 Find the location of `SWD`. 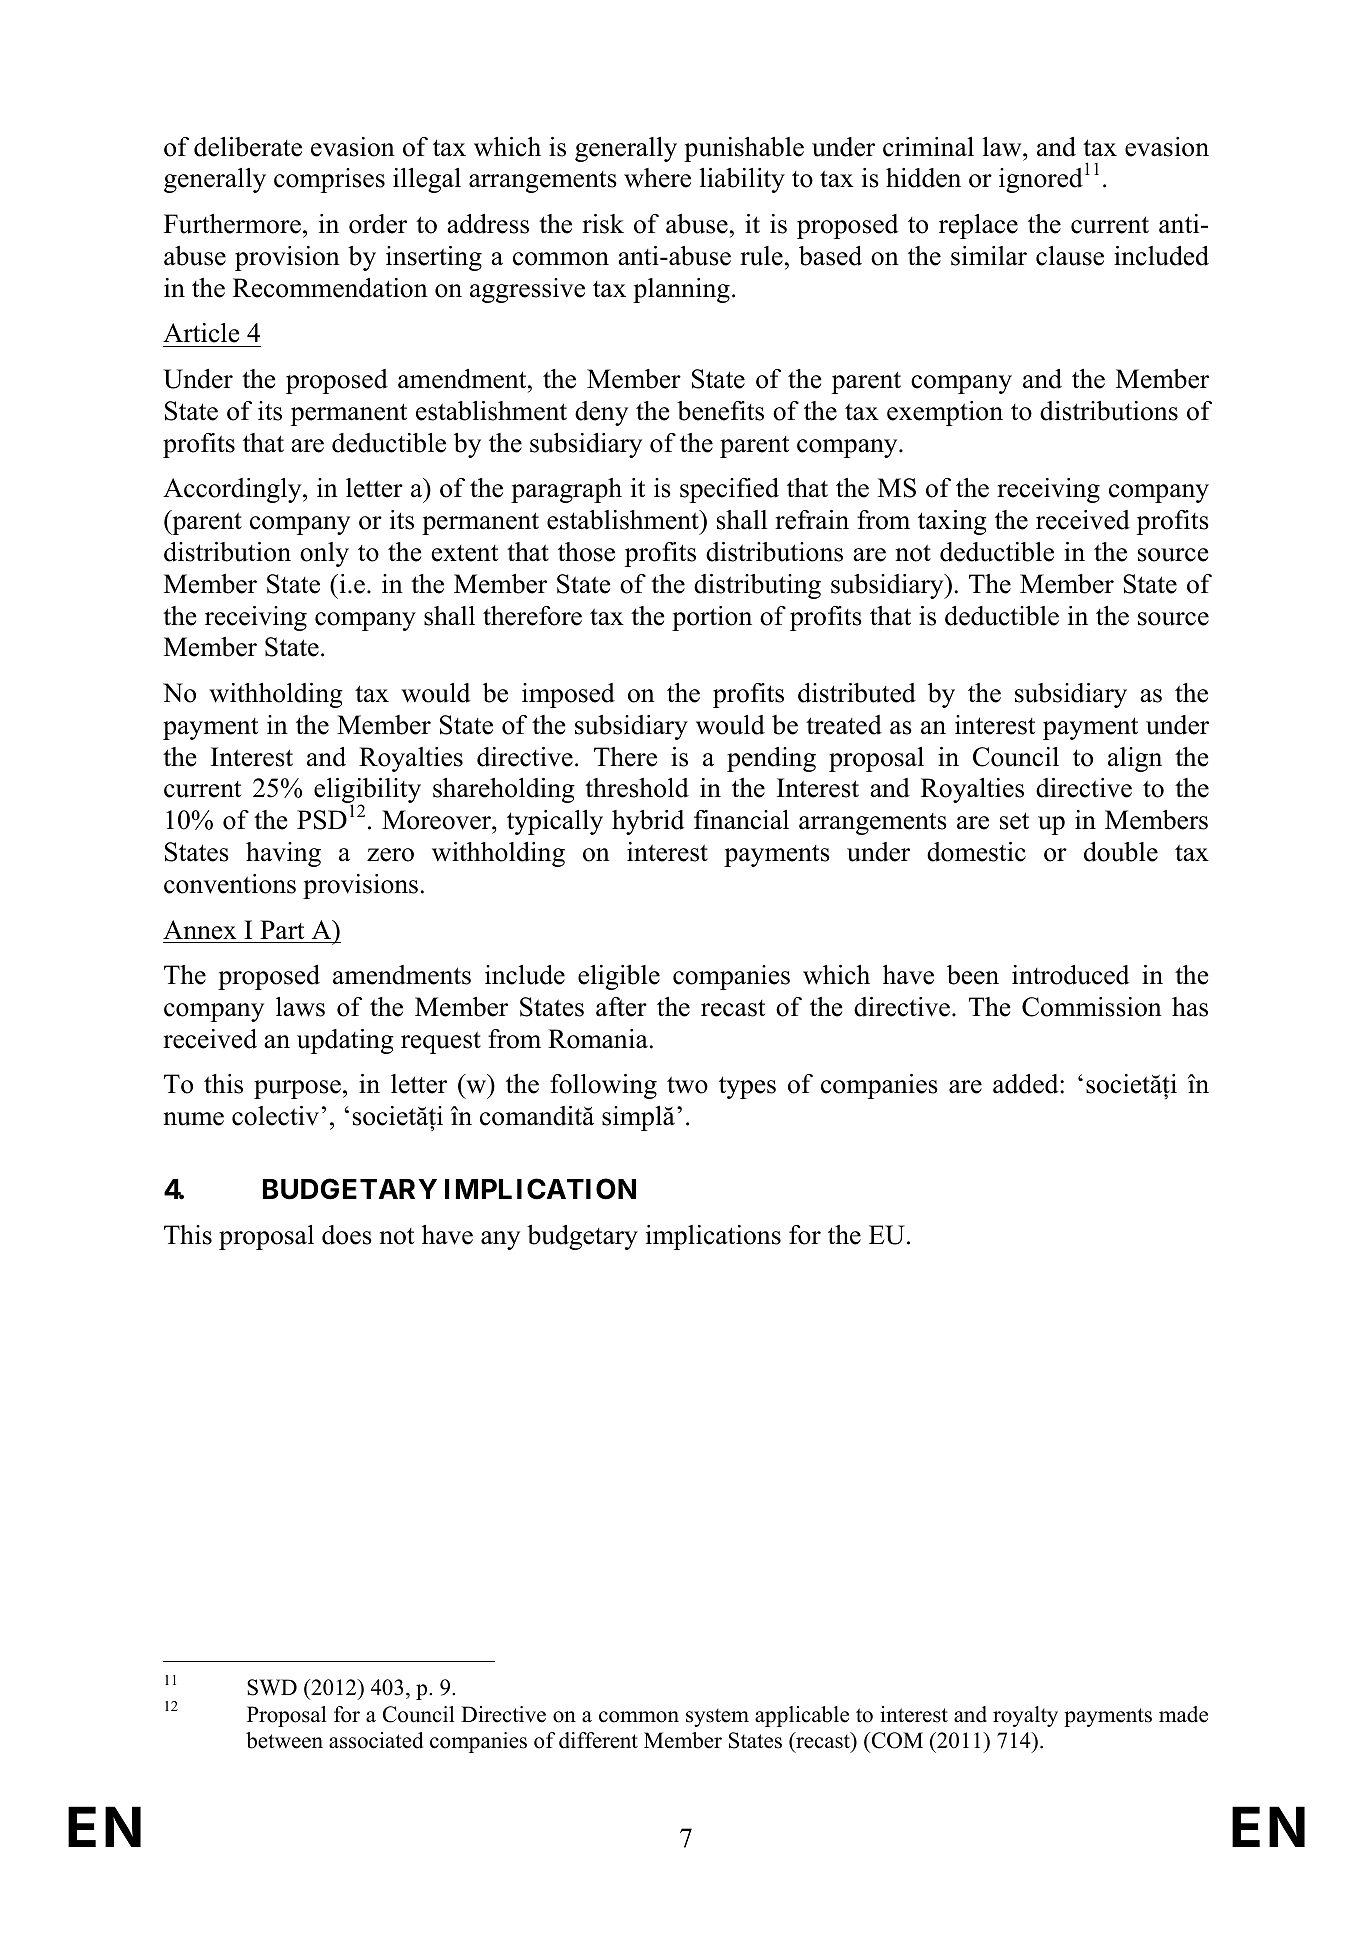

SWD is located at coordinates (272, 1687).
